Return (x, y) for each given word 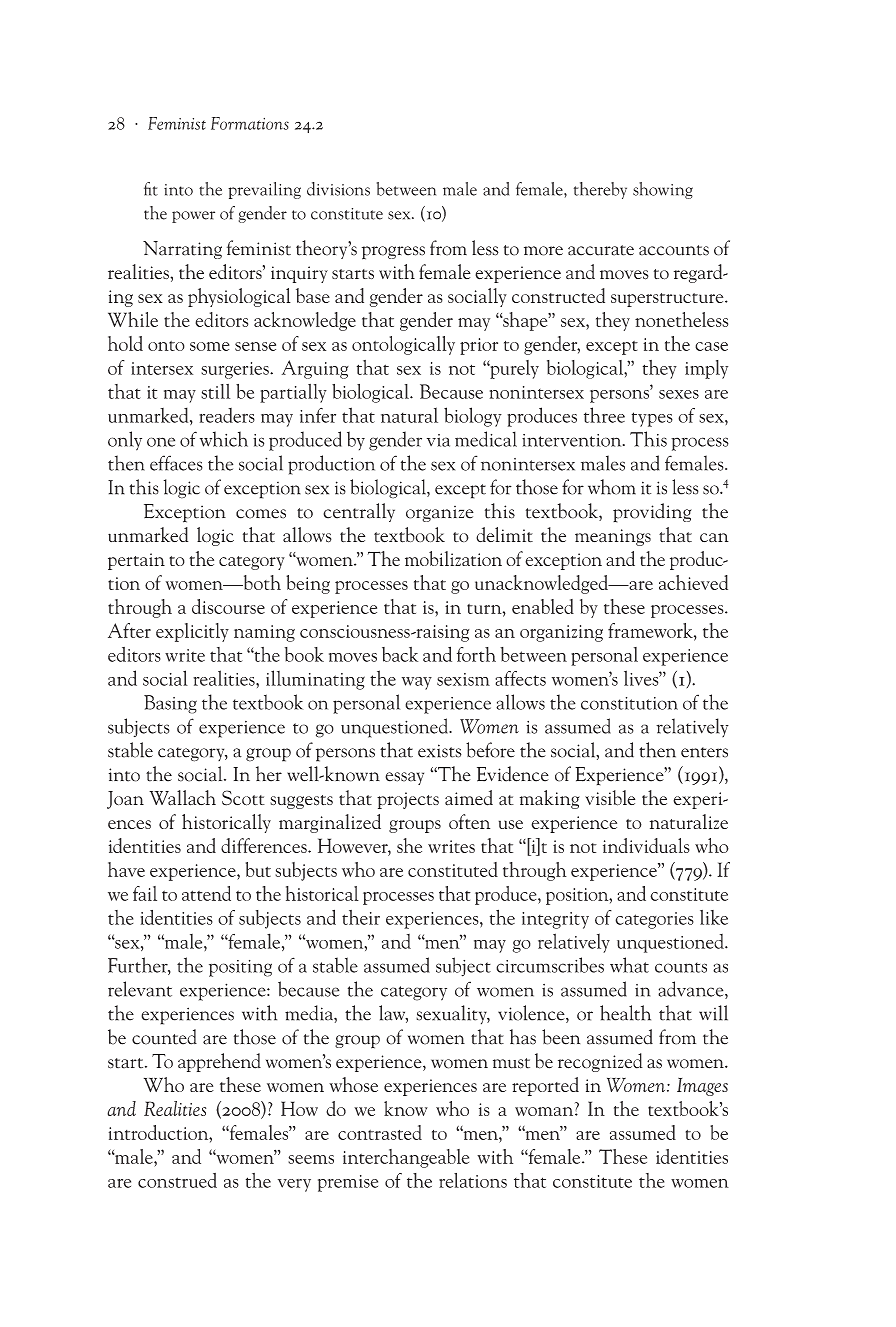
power (193, 217)
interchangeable (406, 1158)
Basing (170, 704)
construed (177, 1180)
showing (663, 190)
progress (393, 253)
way (417, 683)
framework (651, 631)
